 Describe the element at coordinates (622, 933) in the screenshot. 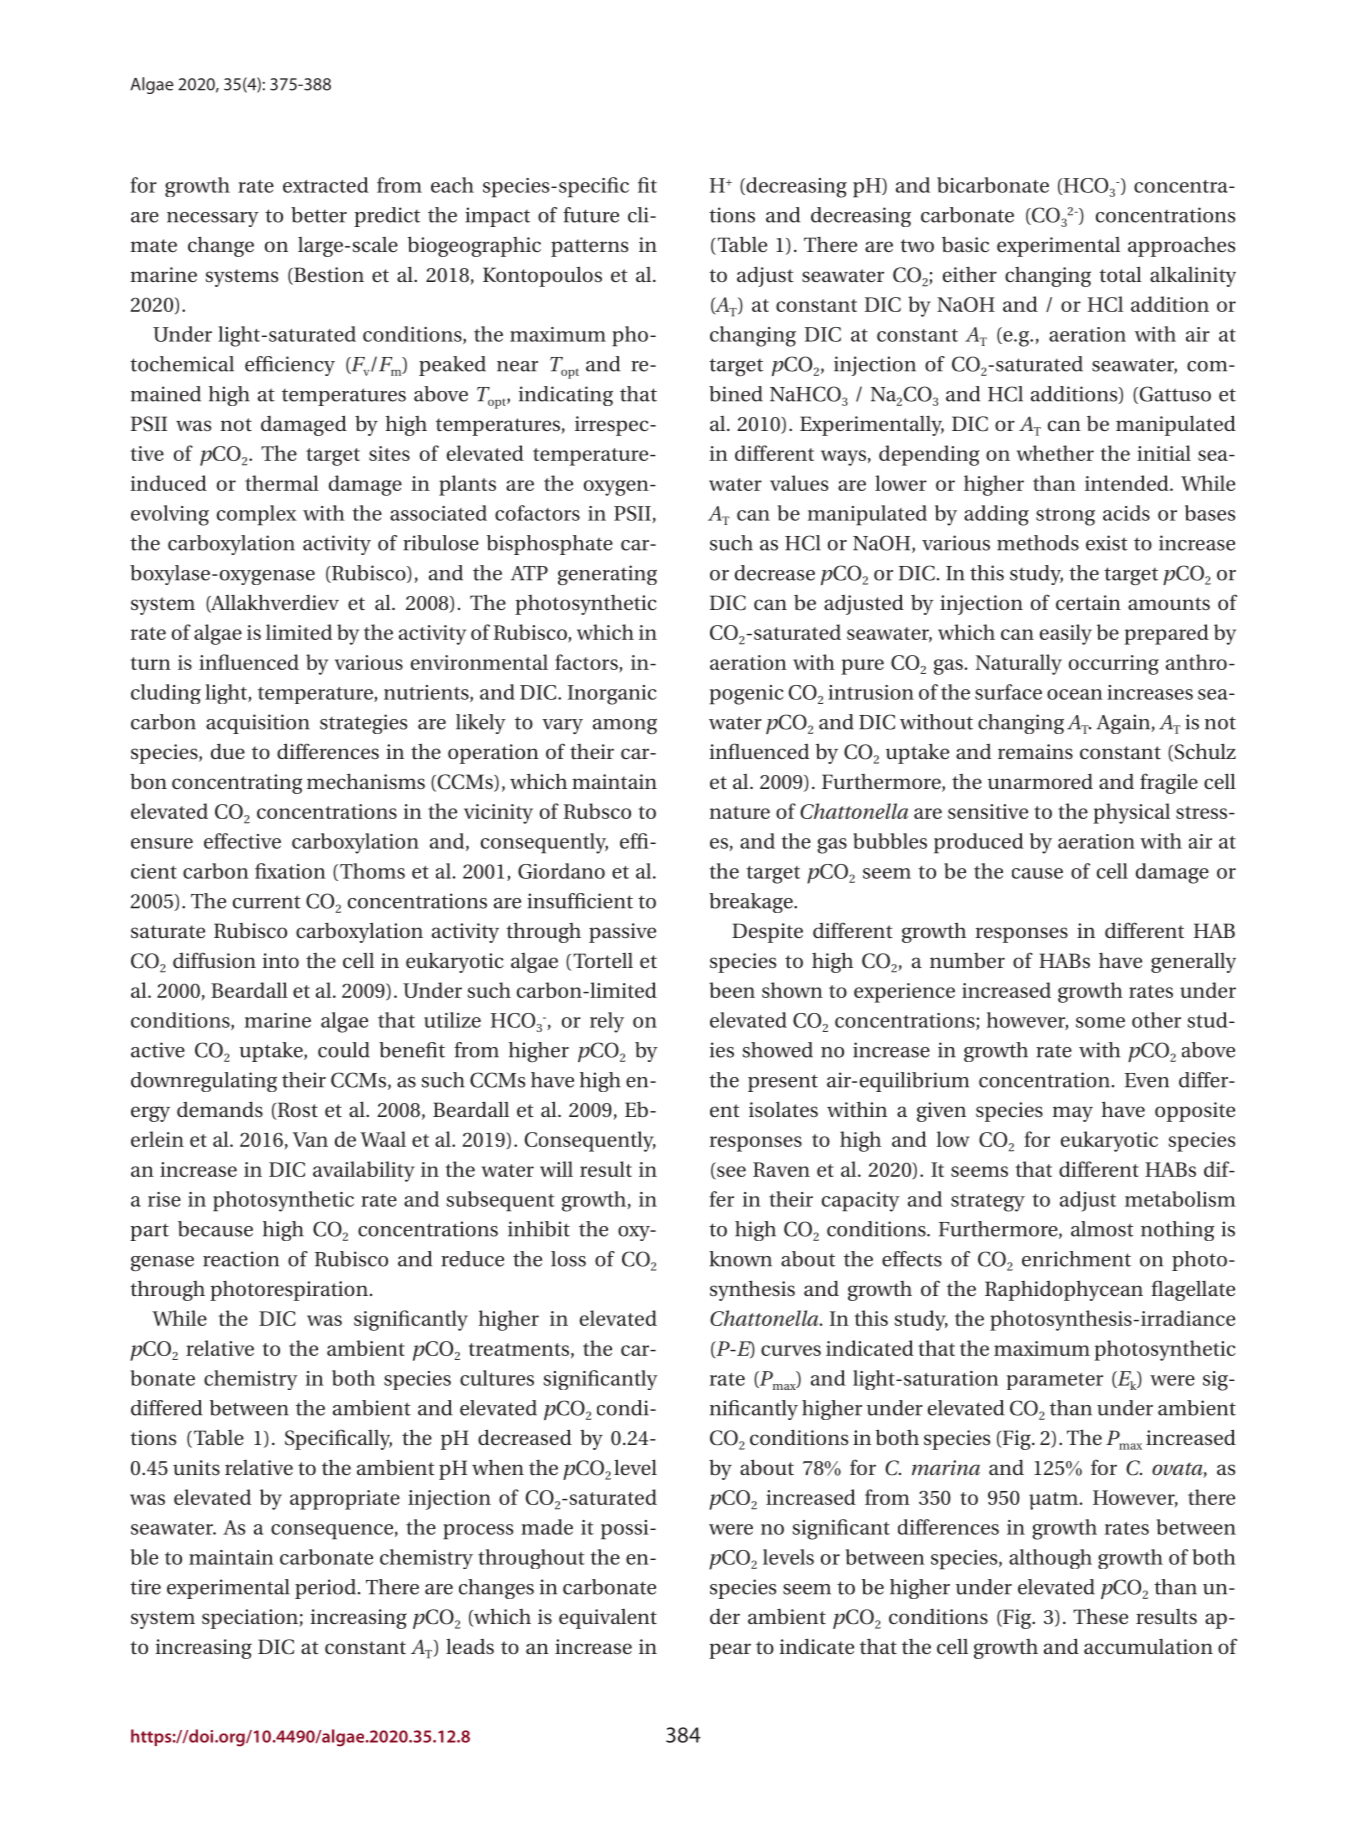

I see `passive` at that location.
